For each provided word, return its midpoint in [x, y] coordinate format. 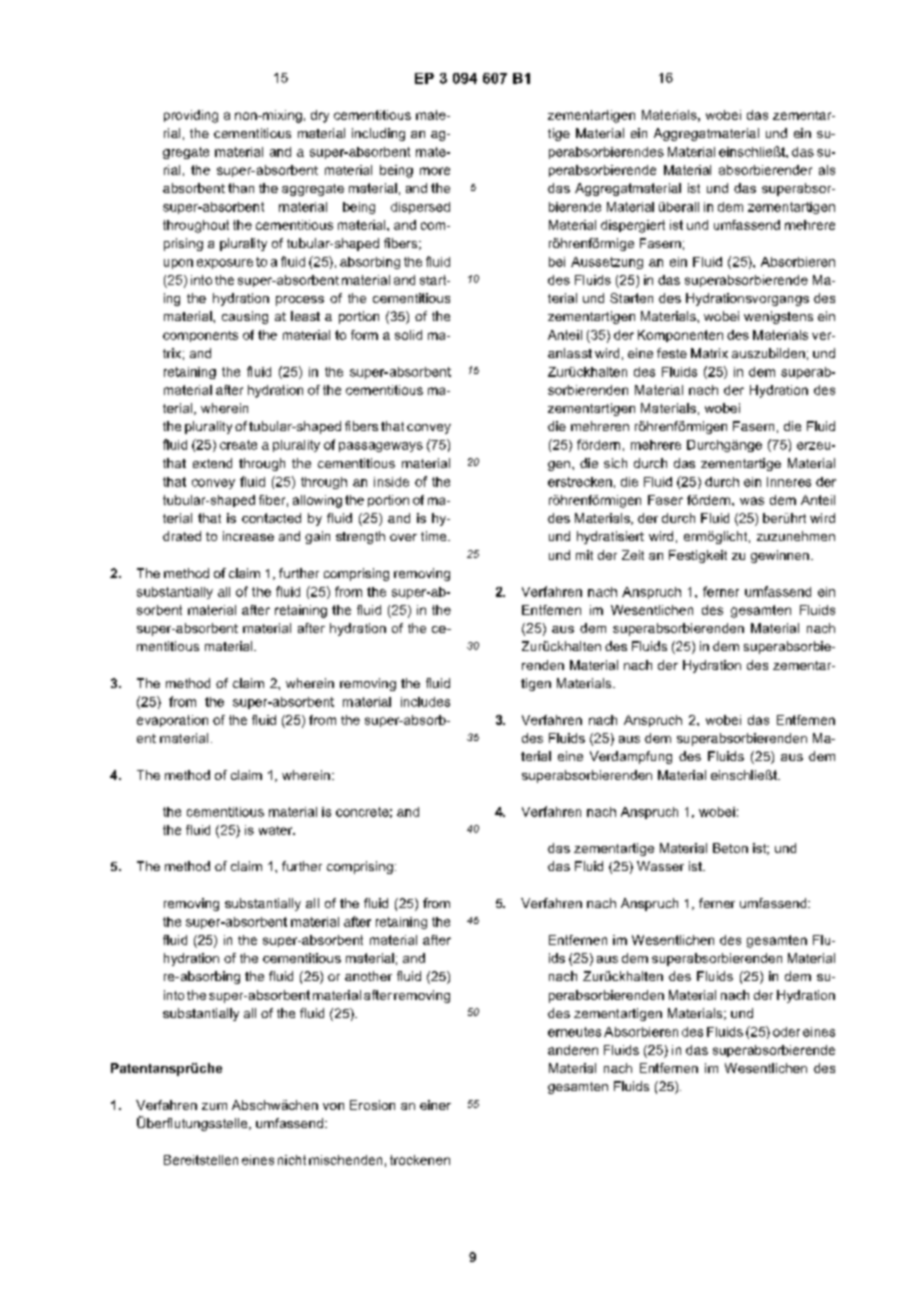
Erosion [372, 1105]
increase [248, 536]
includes [425, 702]
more [435, 171]
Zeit [633, 555]
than [241, 188]
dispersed [420, 208]
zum [214, 1106]
